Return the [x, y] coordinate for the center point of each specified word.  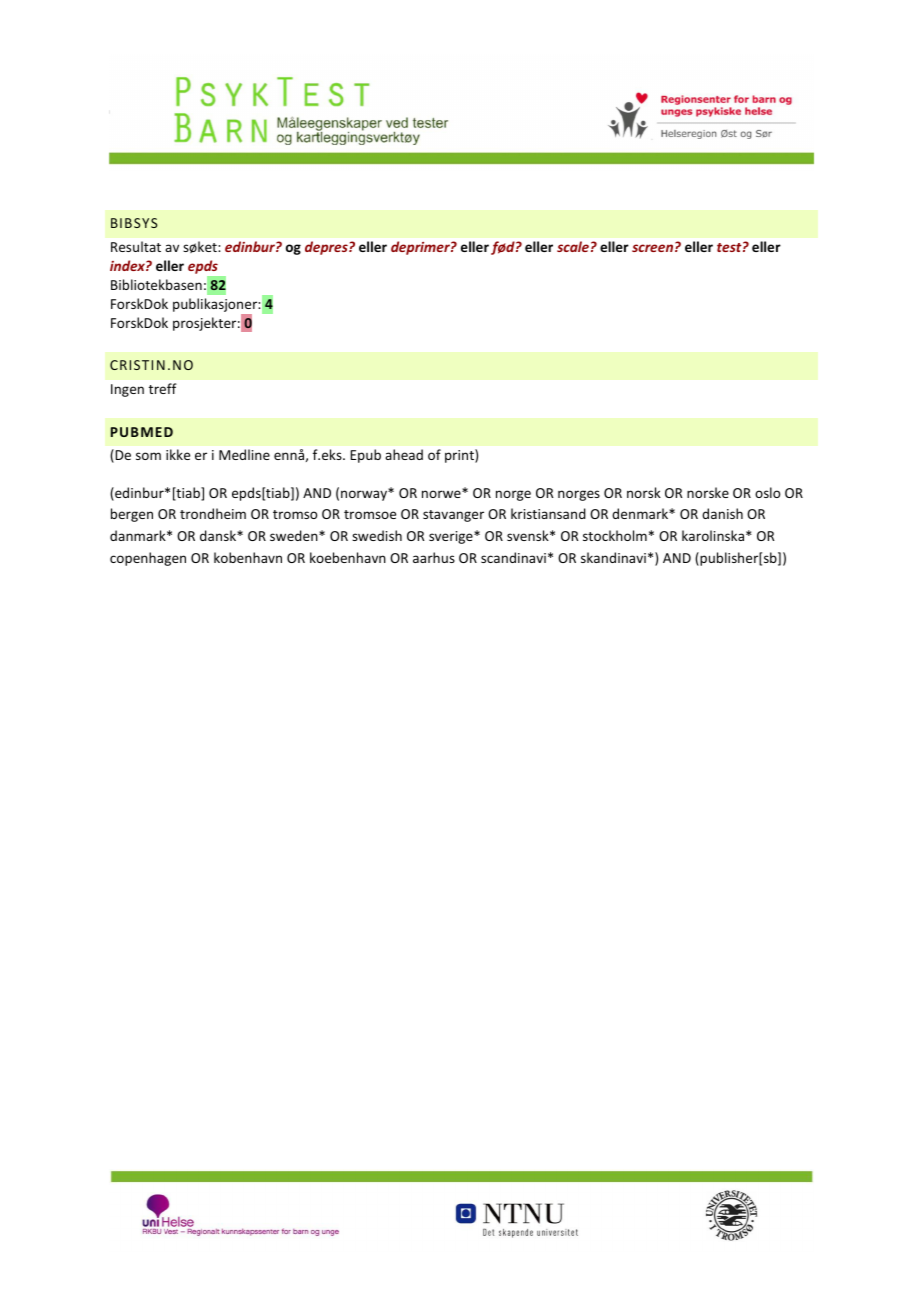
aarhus [434, 557]
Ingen [127, 390]
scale [573, 246]
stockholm [615, 535]
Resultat [136, 246]
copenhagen [148, 559]
